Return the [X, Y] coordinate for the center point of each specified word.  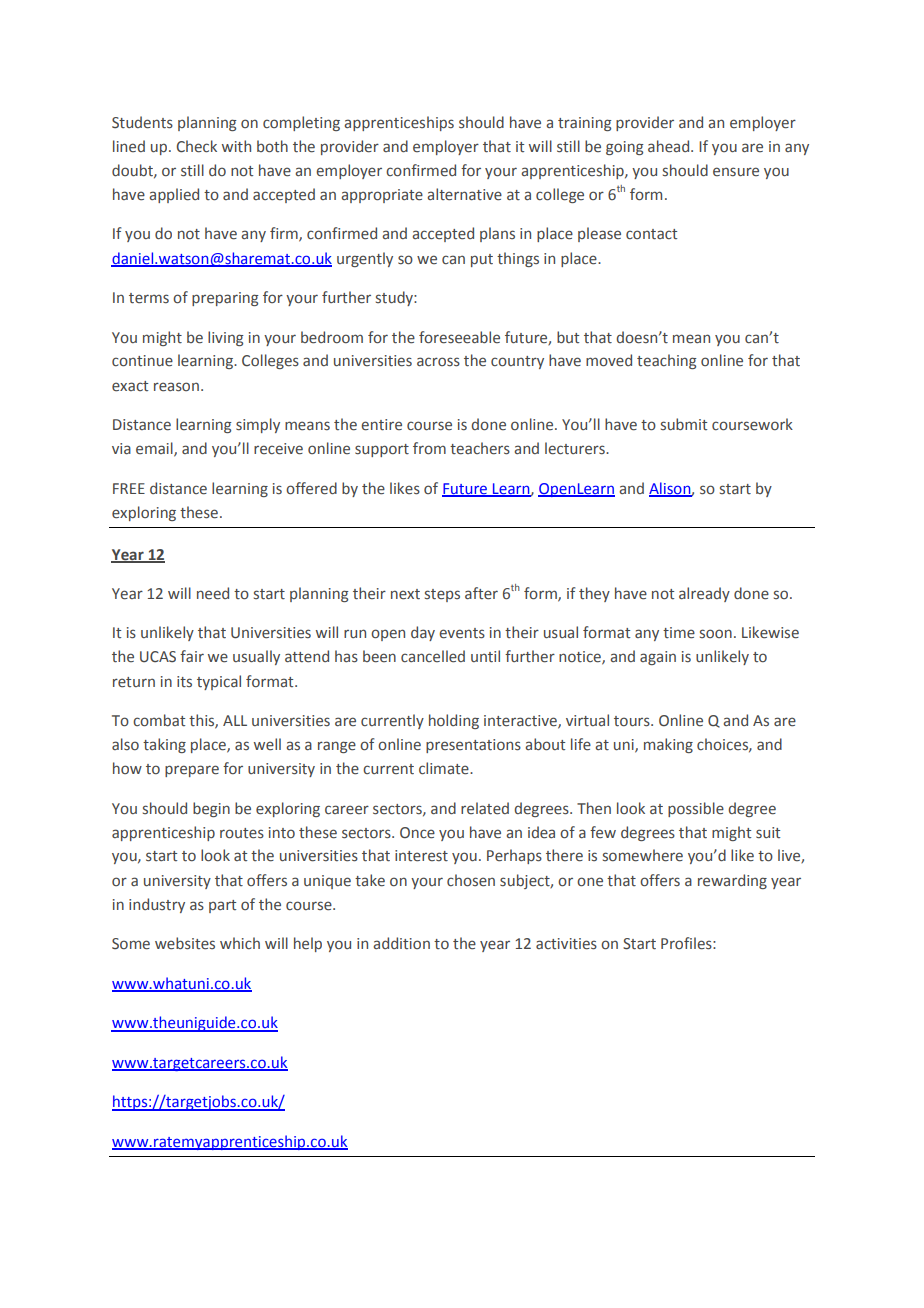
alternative [464, 194]
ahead [670, 146]
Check [196, 146]
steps [442, 595]
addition [401, 943]
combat [159, 720]
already [704, 594]
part [222, 906]
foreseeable [459, 337]
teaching [667, 361]
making [668, 745]
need [213, 593]
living [226, 338]
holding [454, 721]
